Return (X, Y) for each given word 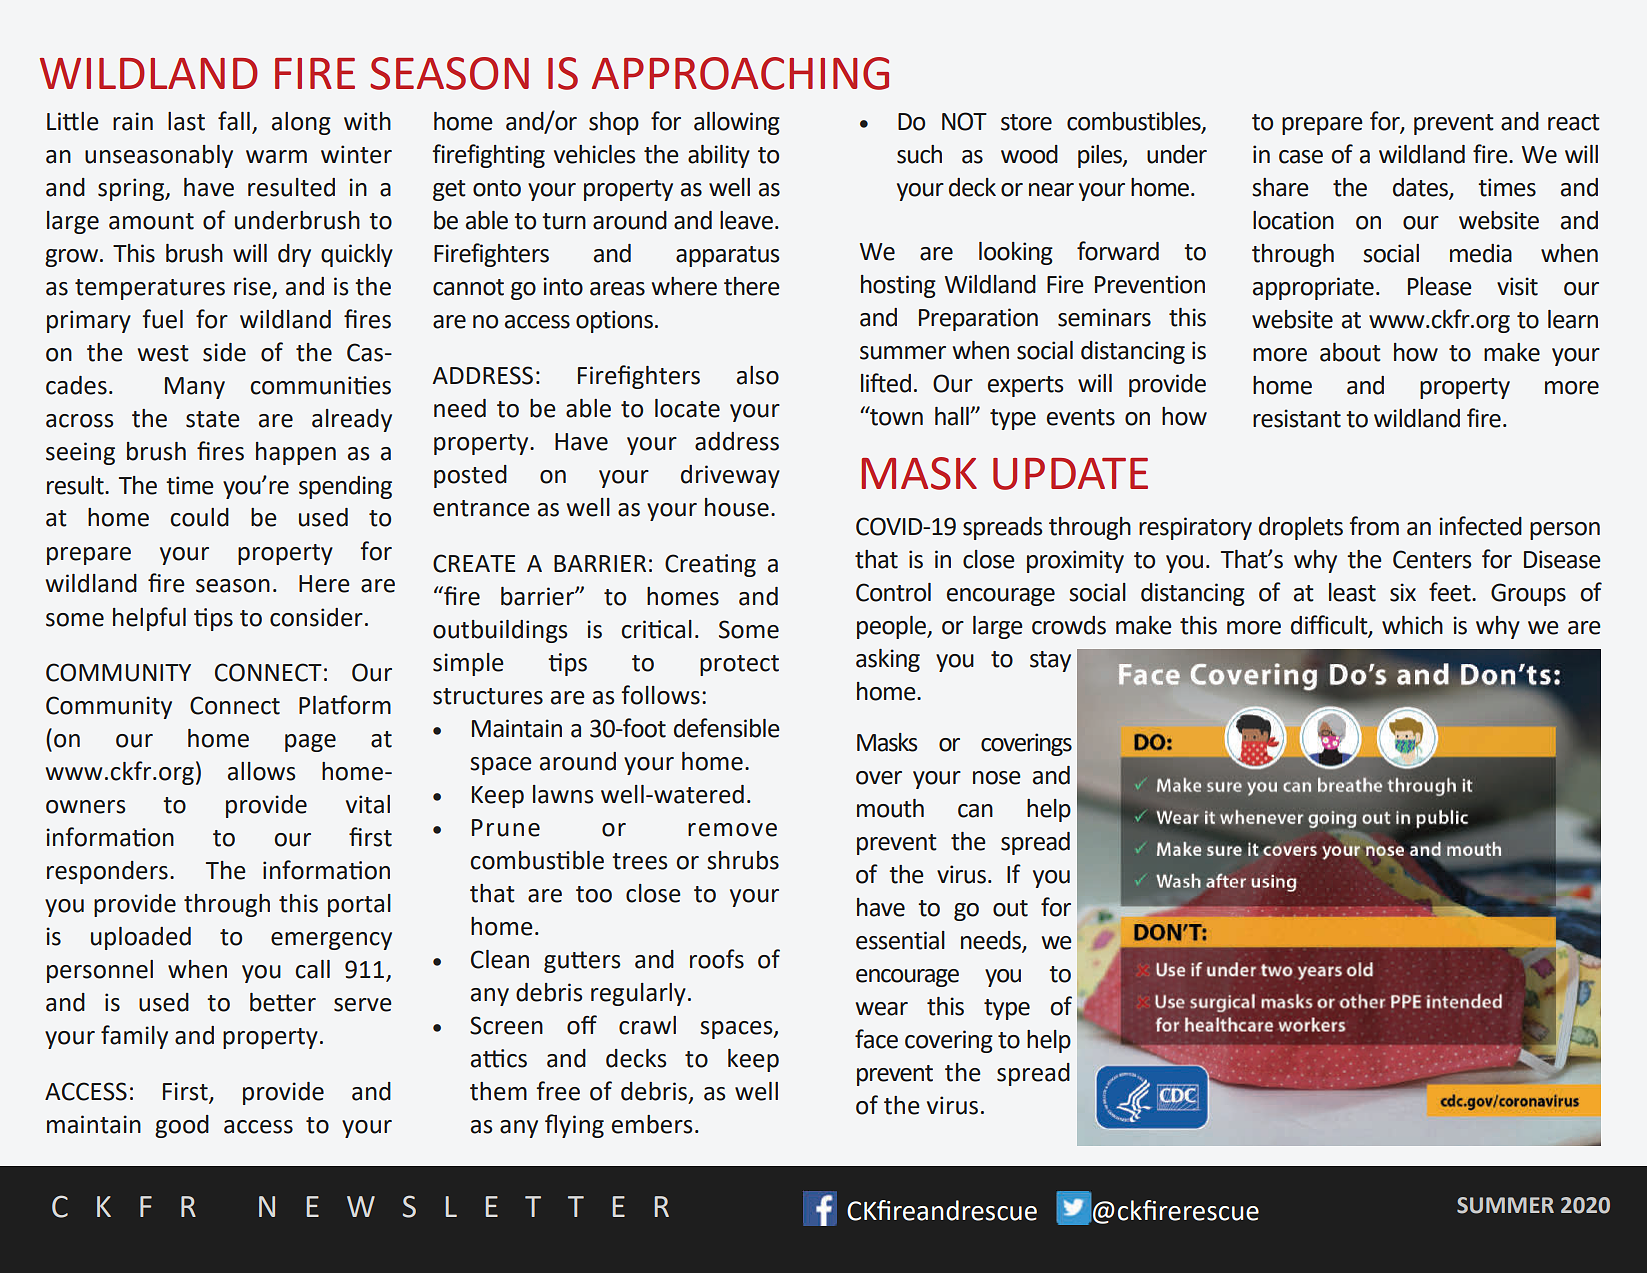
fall (234, 121)
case (1301, 157)
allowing (737, 123)
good (182, 1126)
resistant (1297, 418)
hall (953, 416)
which (1412, 625)
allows (262, 771)
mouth (890, 808)
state (213, 419)
